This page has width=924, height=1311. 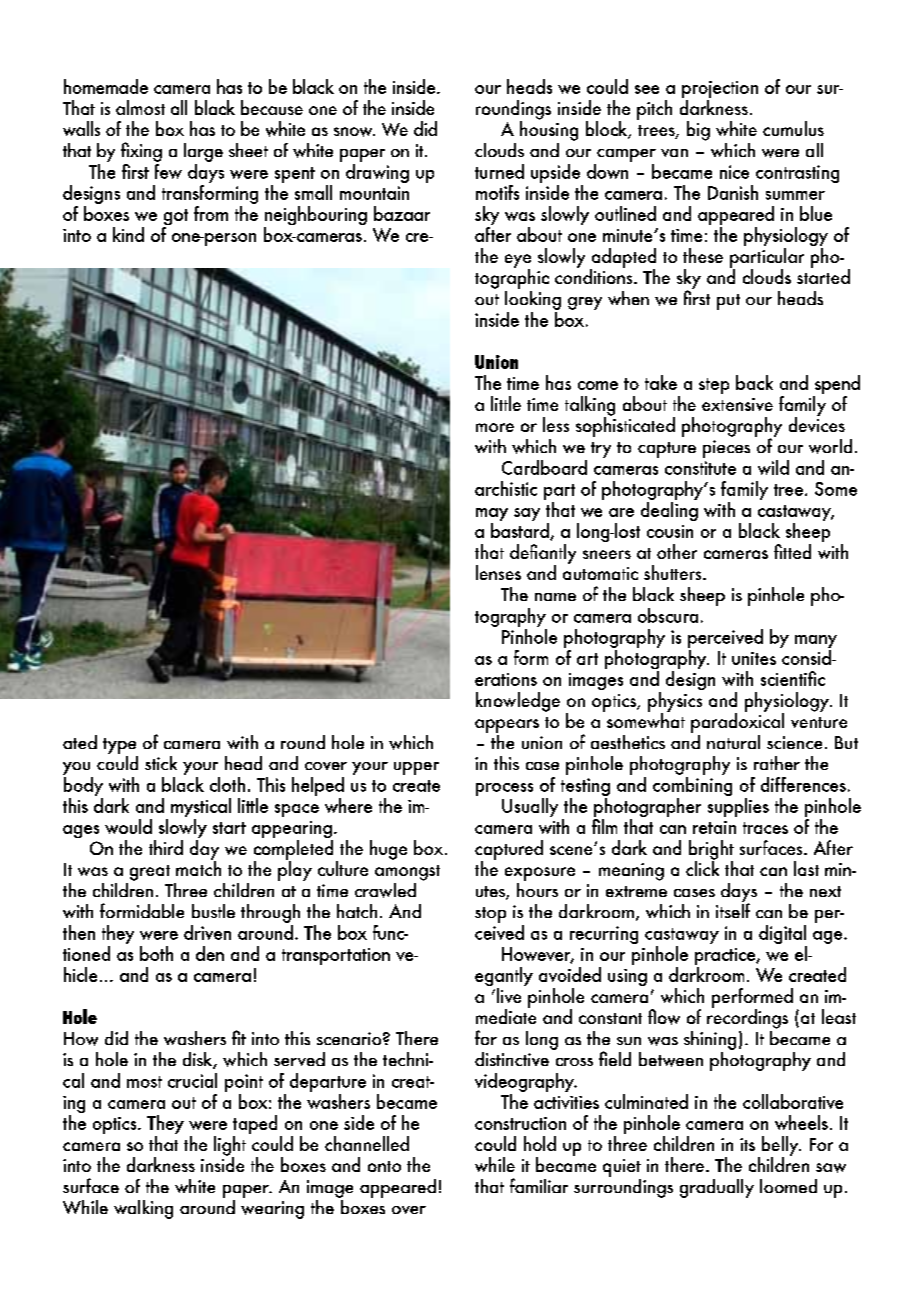 What do you see at coordinates (213, 911) in the page?
I see `bustle` at bounding box center [213, 911].
